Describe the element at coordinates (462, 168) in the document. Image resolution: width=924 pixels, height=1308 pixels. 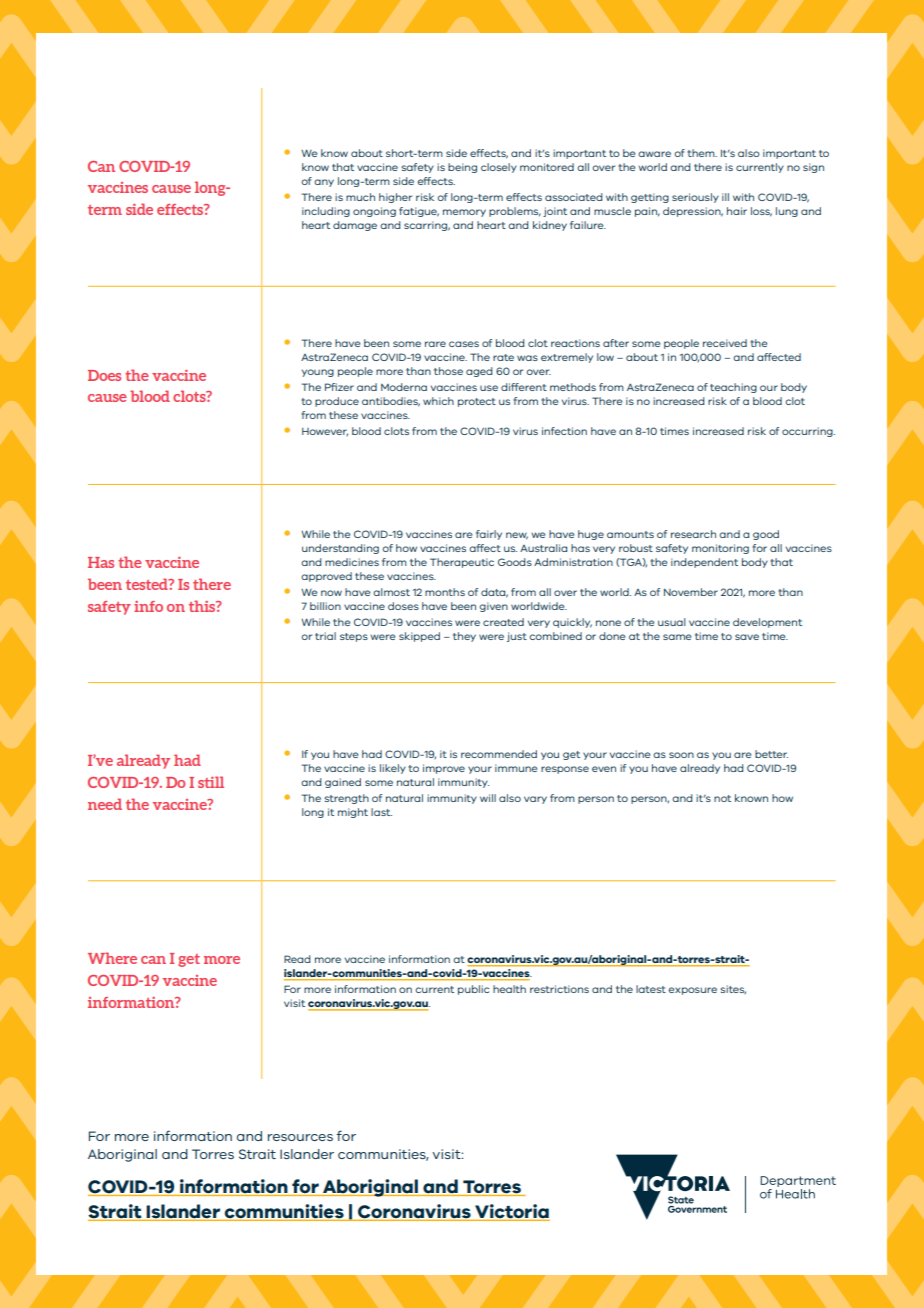
I see `being` at that location.
